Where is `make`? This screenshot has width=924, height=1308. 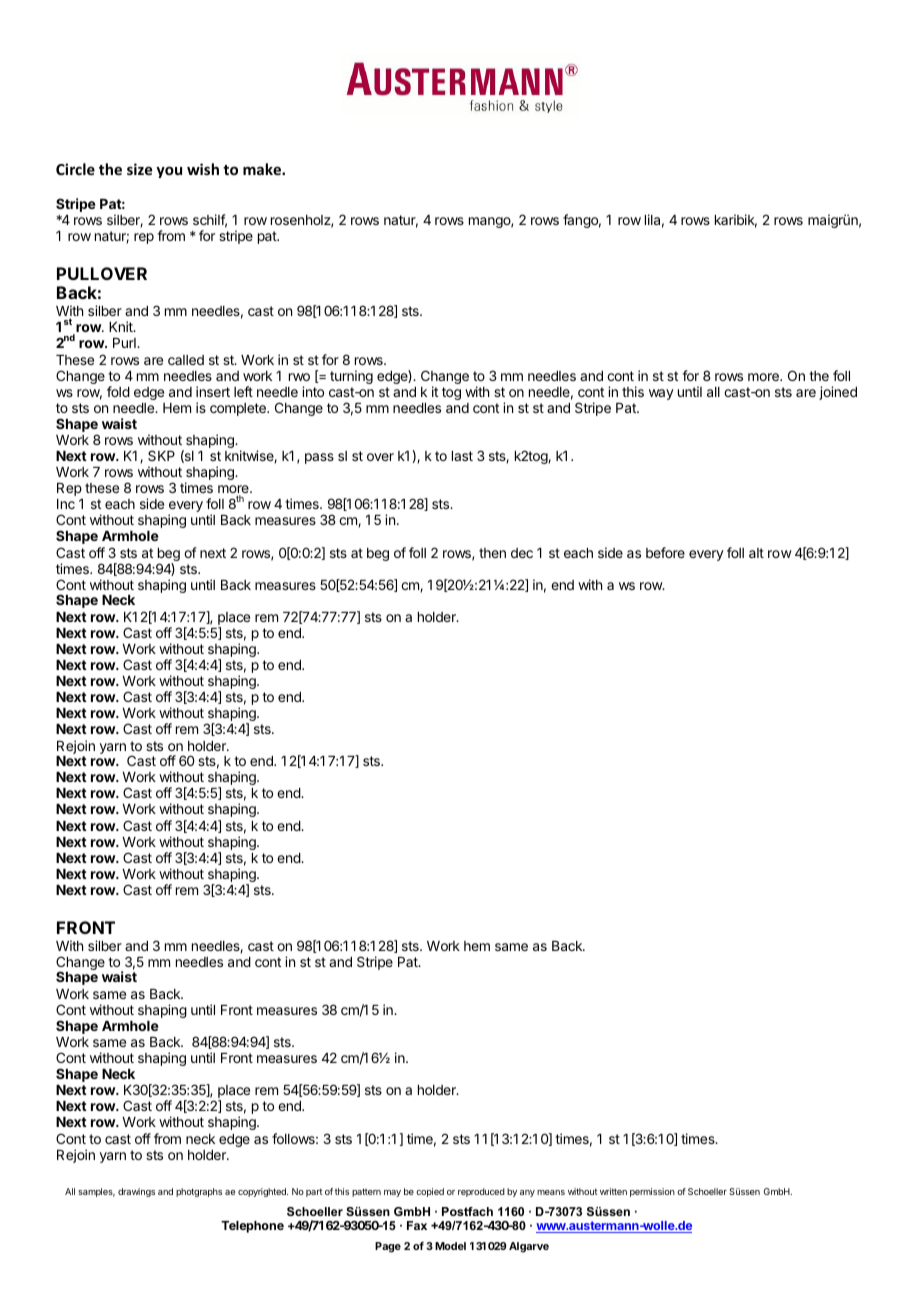 make is located at coordinates (263, 169).
